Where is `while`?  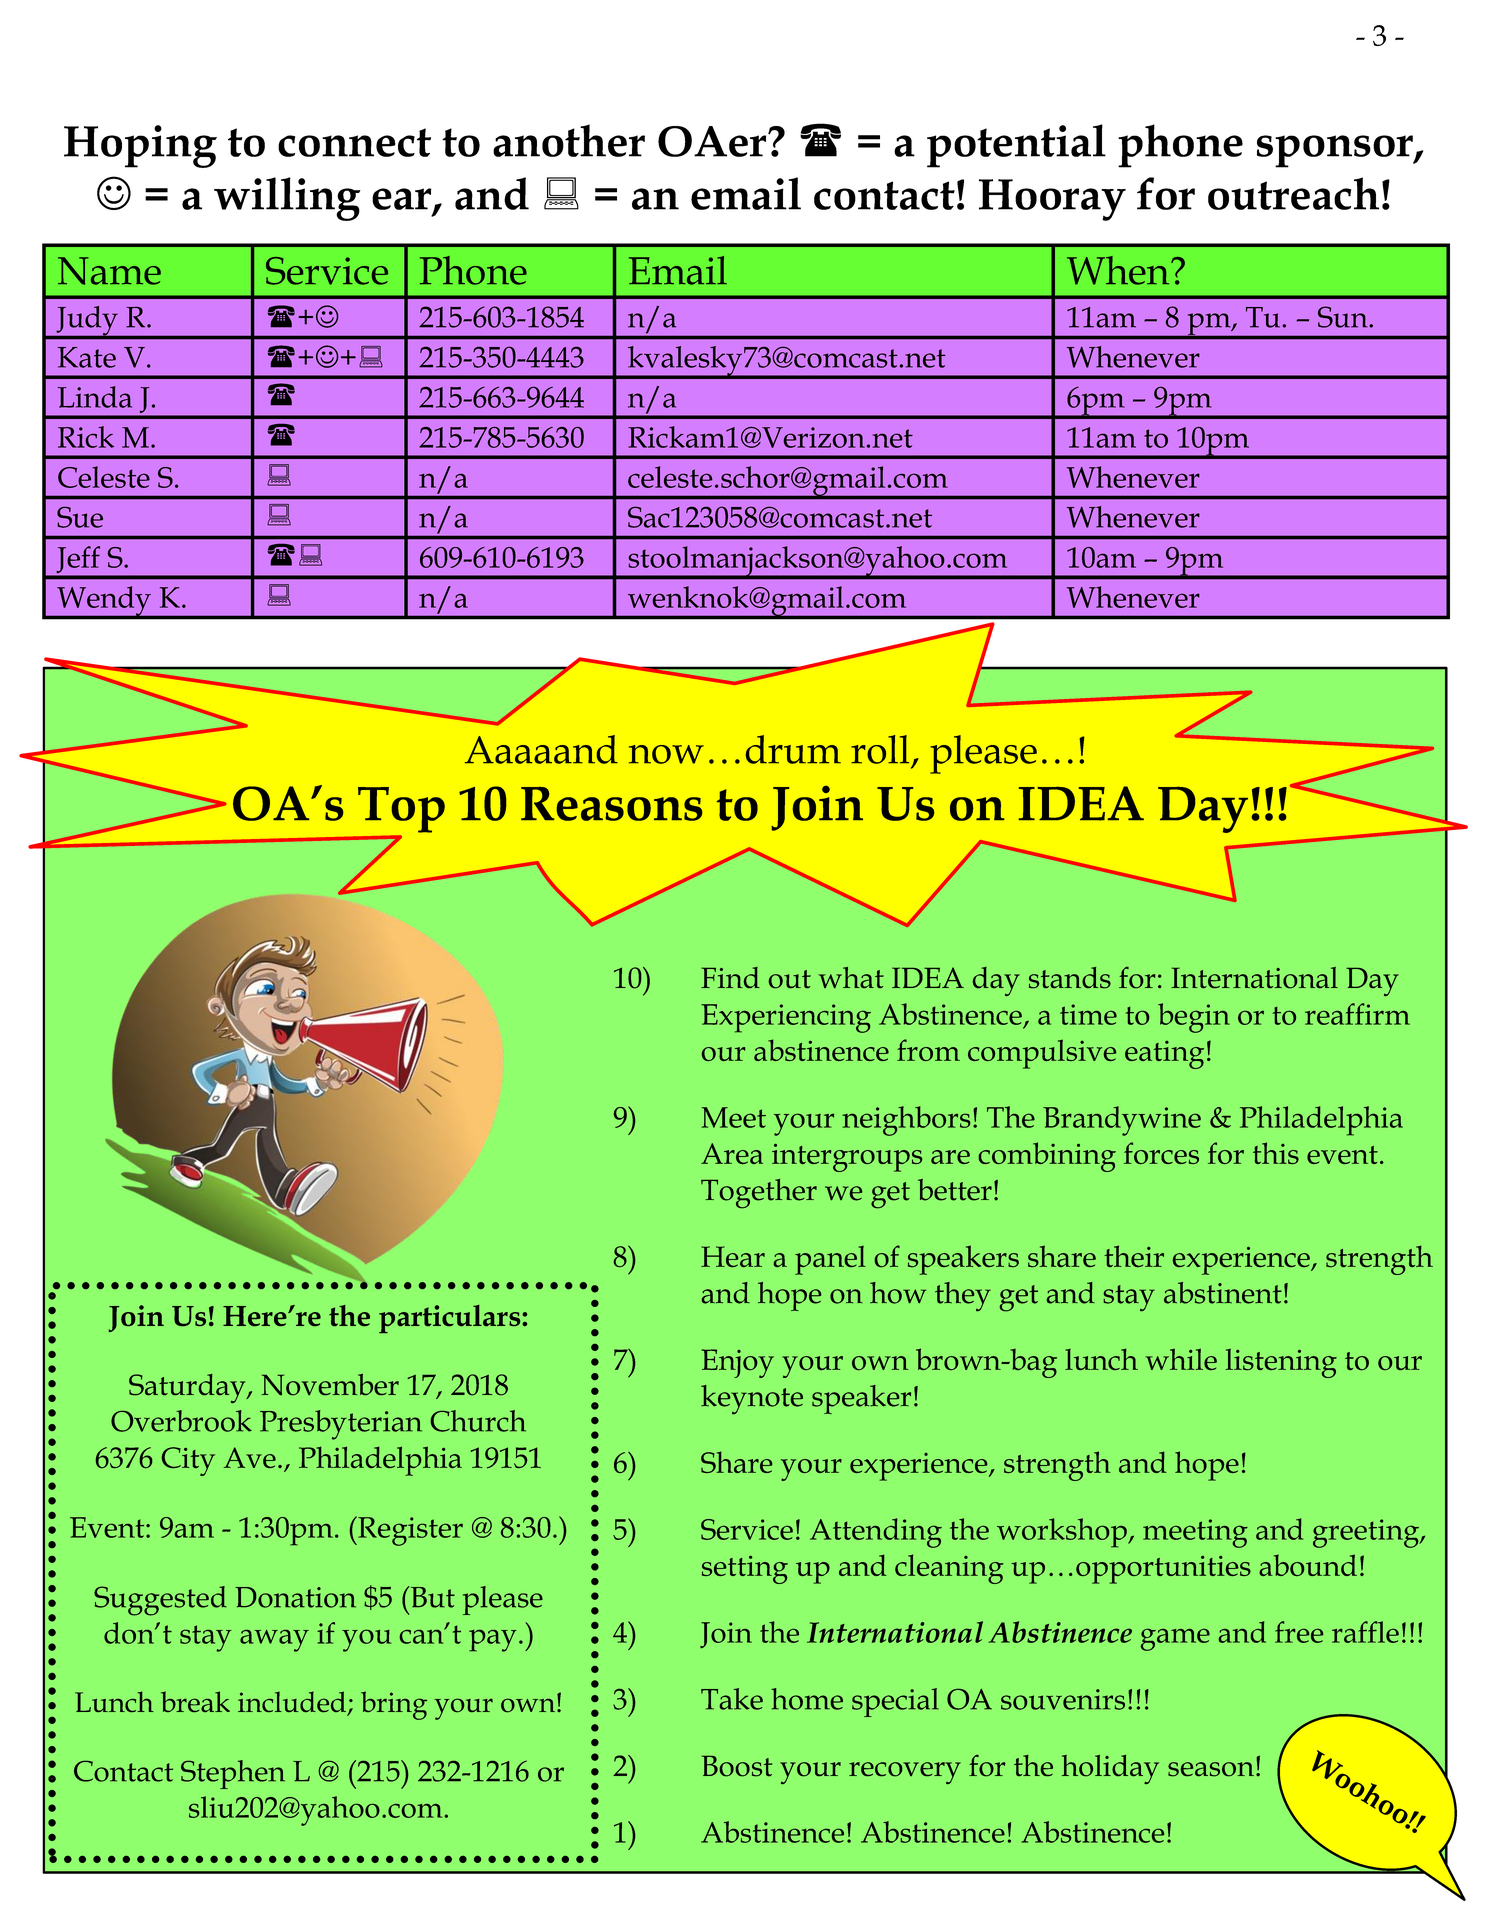
while is located at coordinates (1181, 1359).
